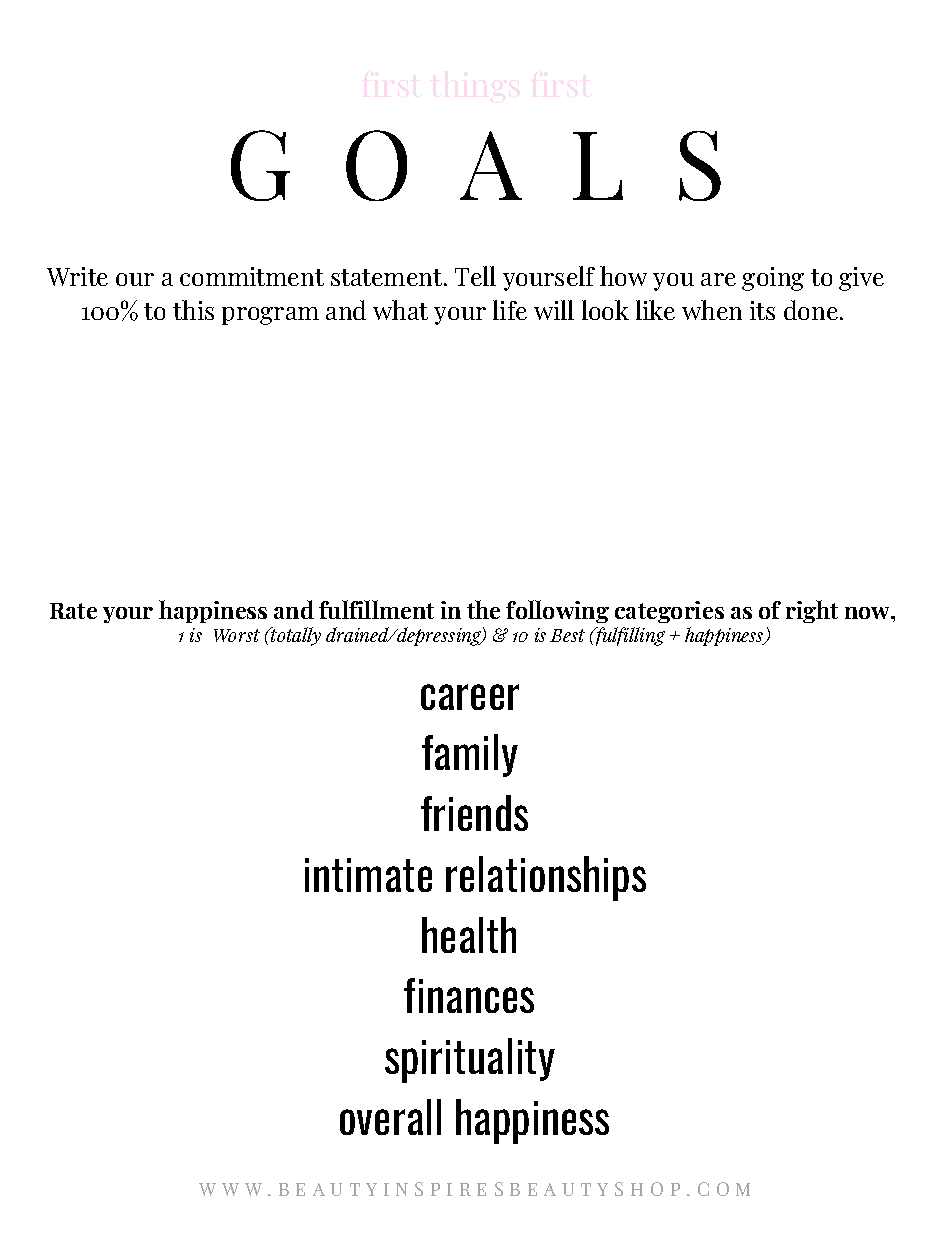 This screenshot has height=1233, width=952. I want to click on this, so click(193, 310).
